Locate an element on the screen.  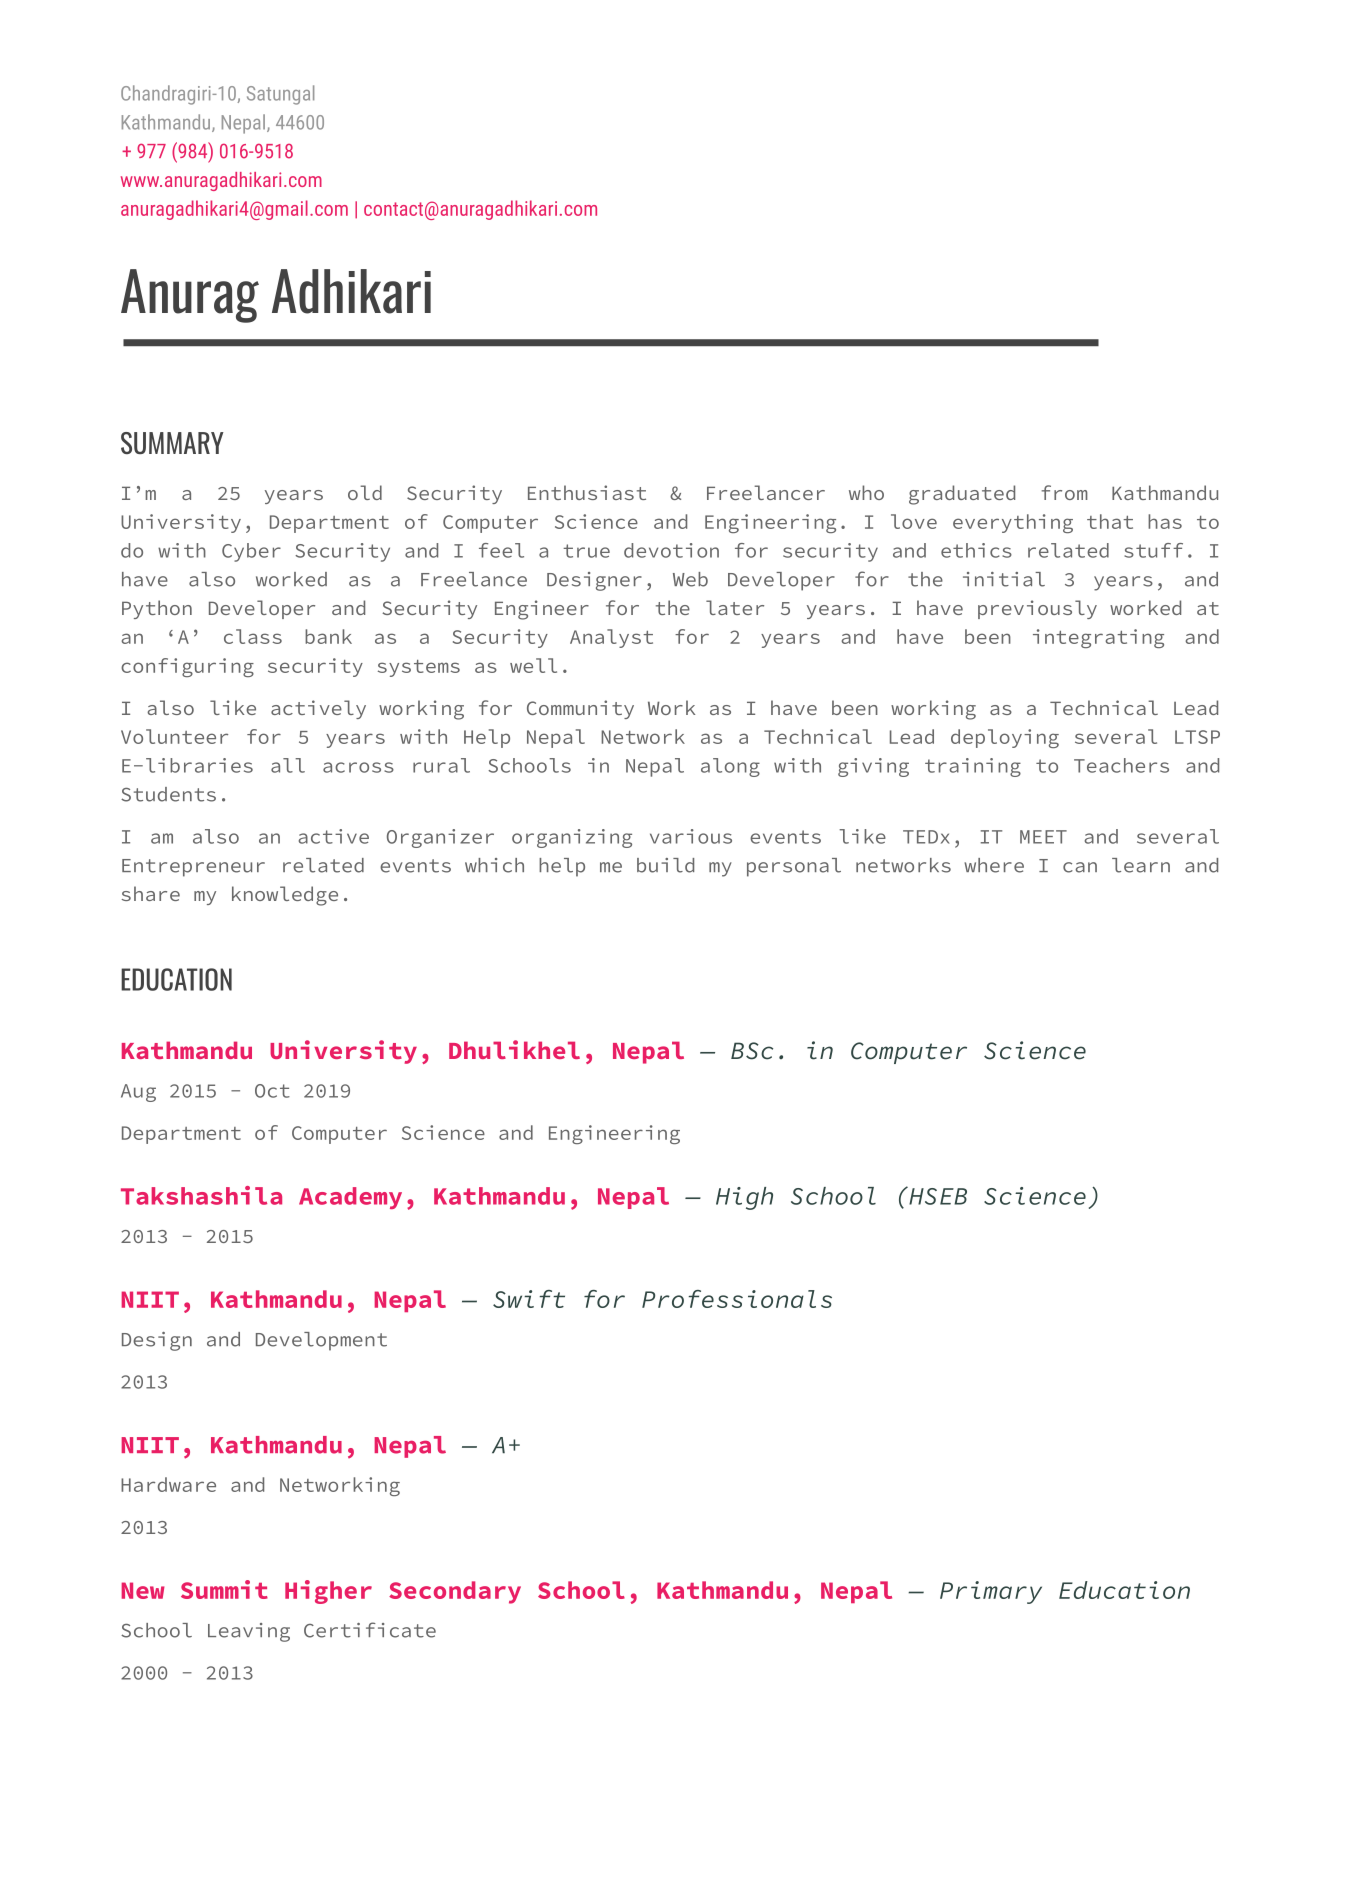
Teachers is located at coordinates (1121, 765).
